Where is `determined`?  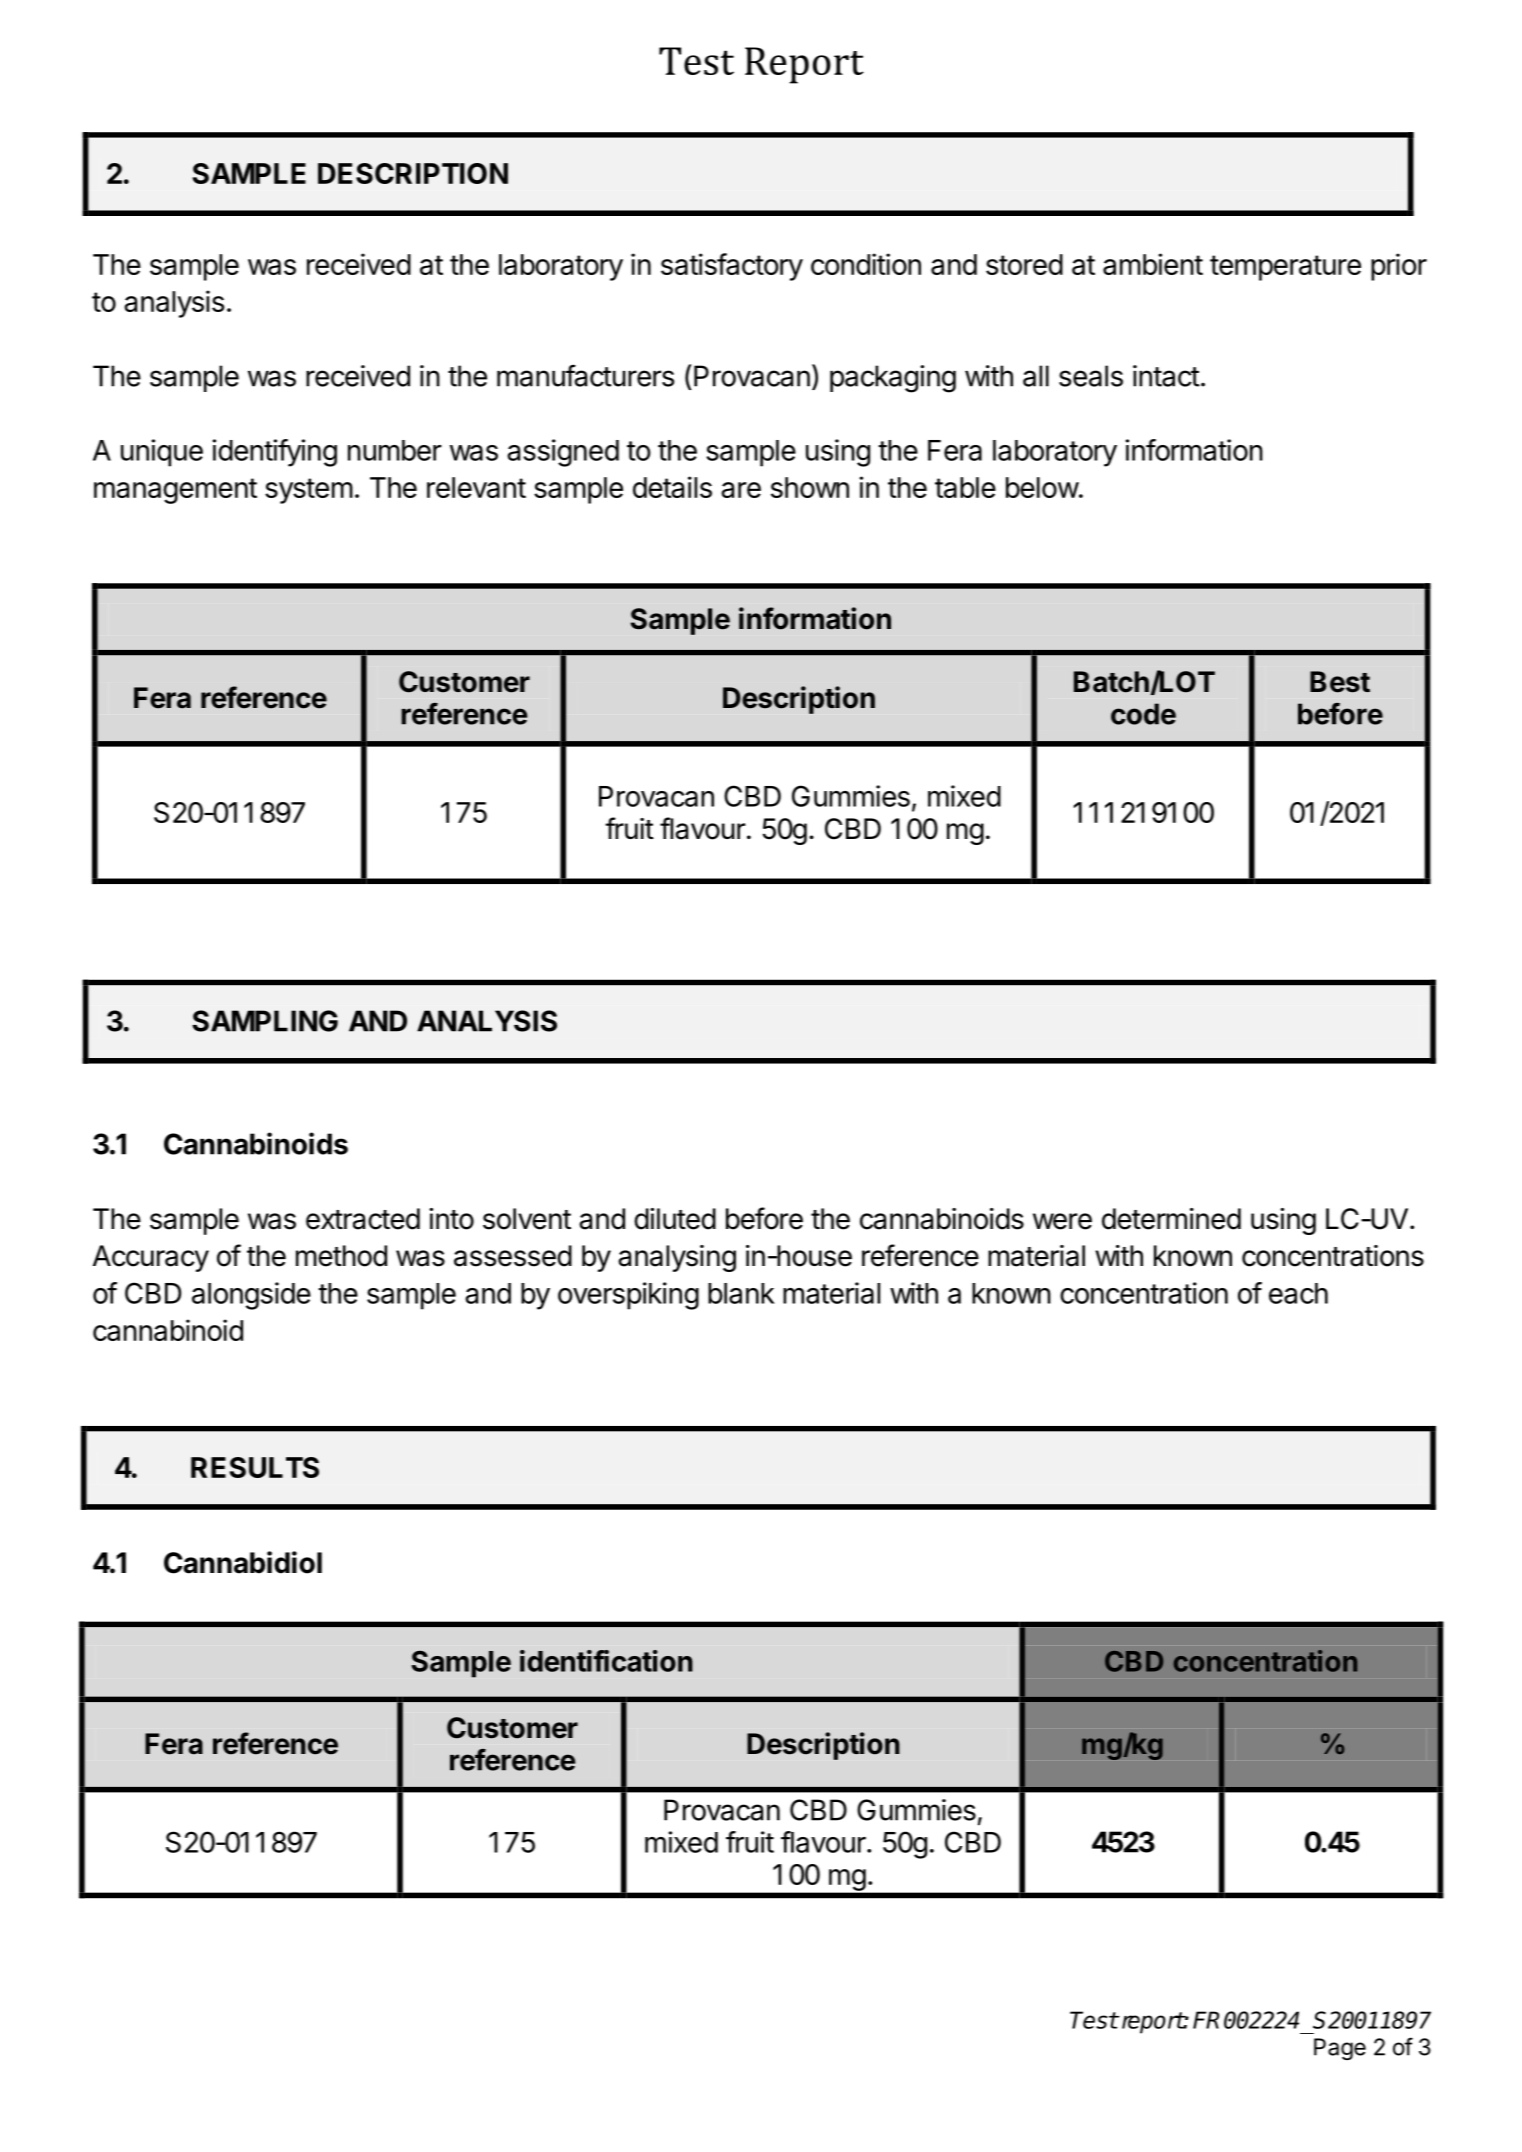 determined is located at coordinates (1171, 1219).
